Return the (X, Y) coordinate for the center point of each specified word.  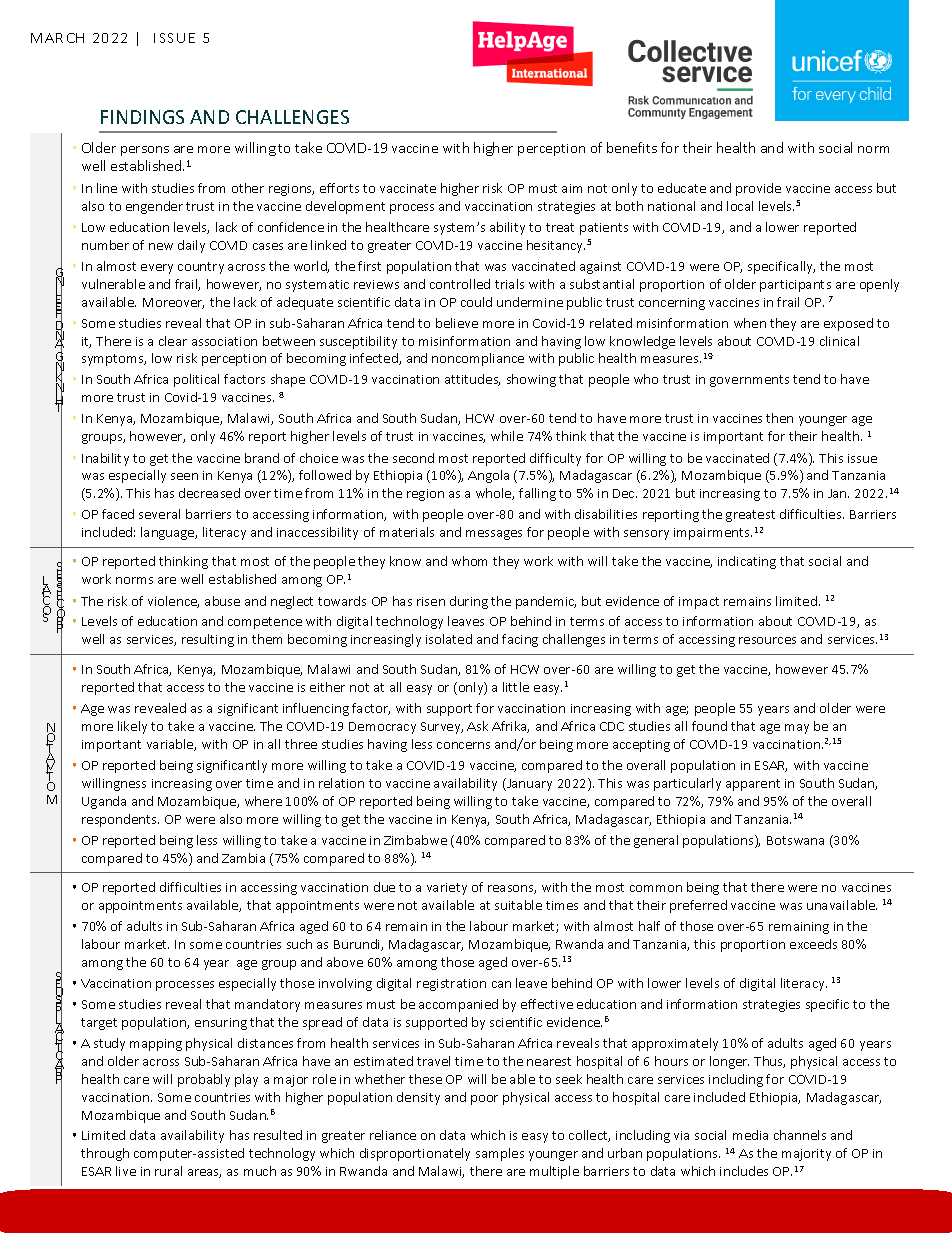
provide (758, 189)
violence (173, 602)
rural (168, 1171)
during (469, 602)
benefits (632, 147)
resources (767, 640)
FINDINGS (142, 117)
